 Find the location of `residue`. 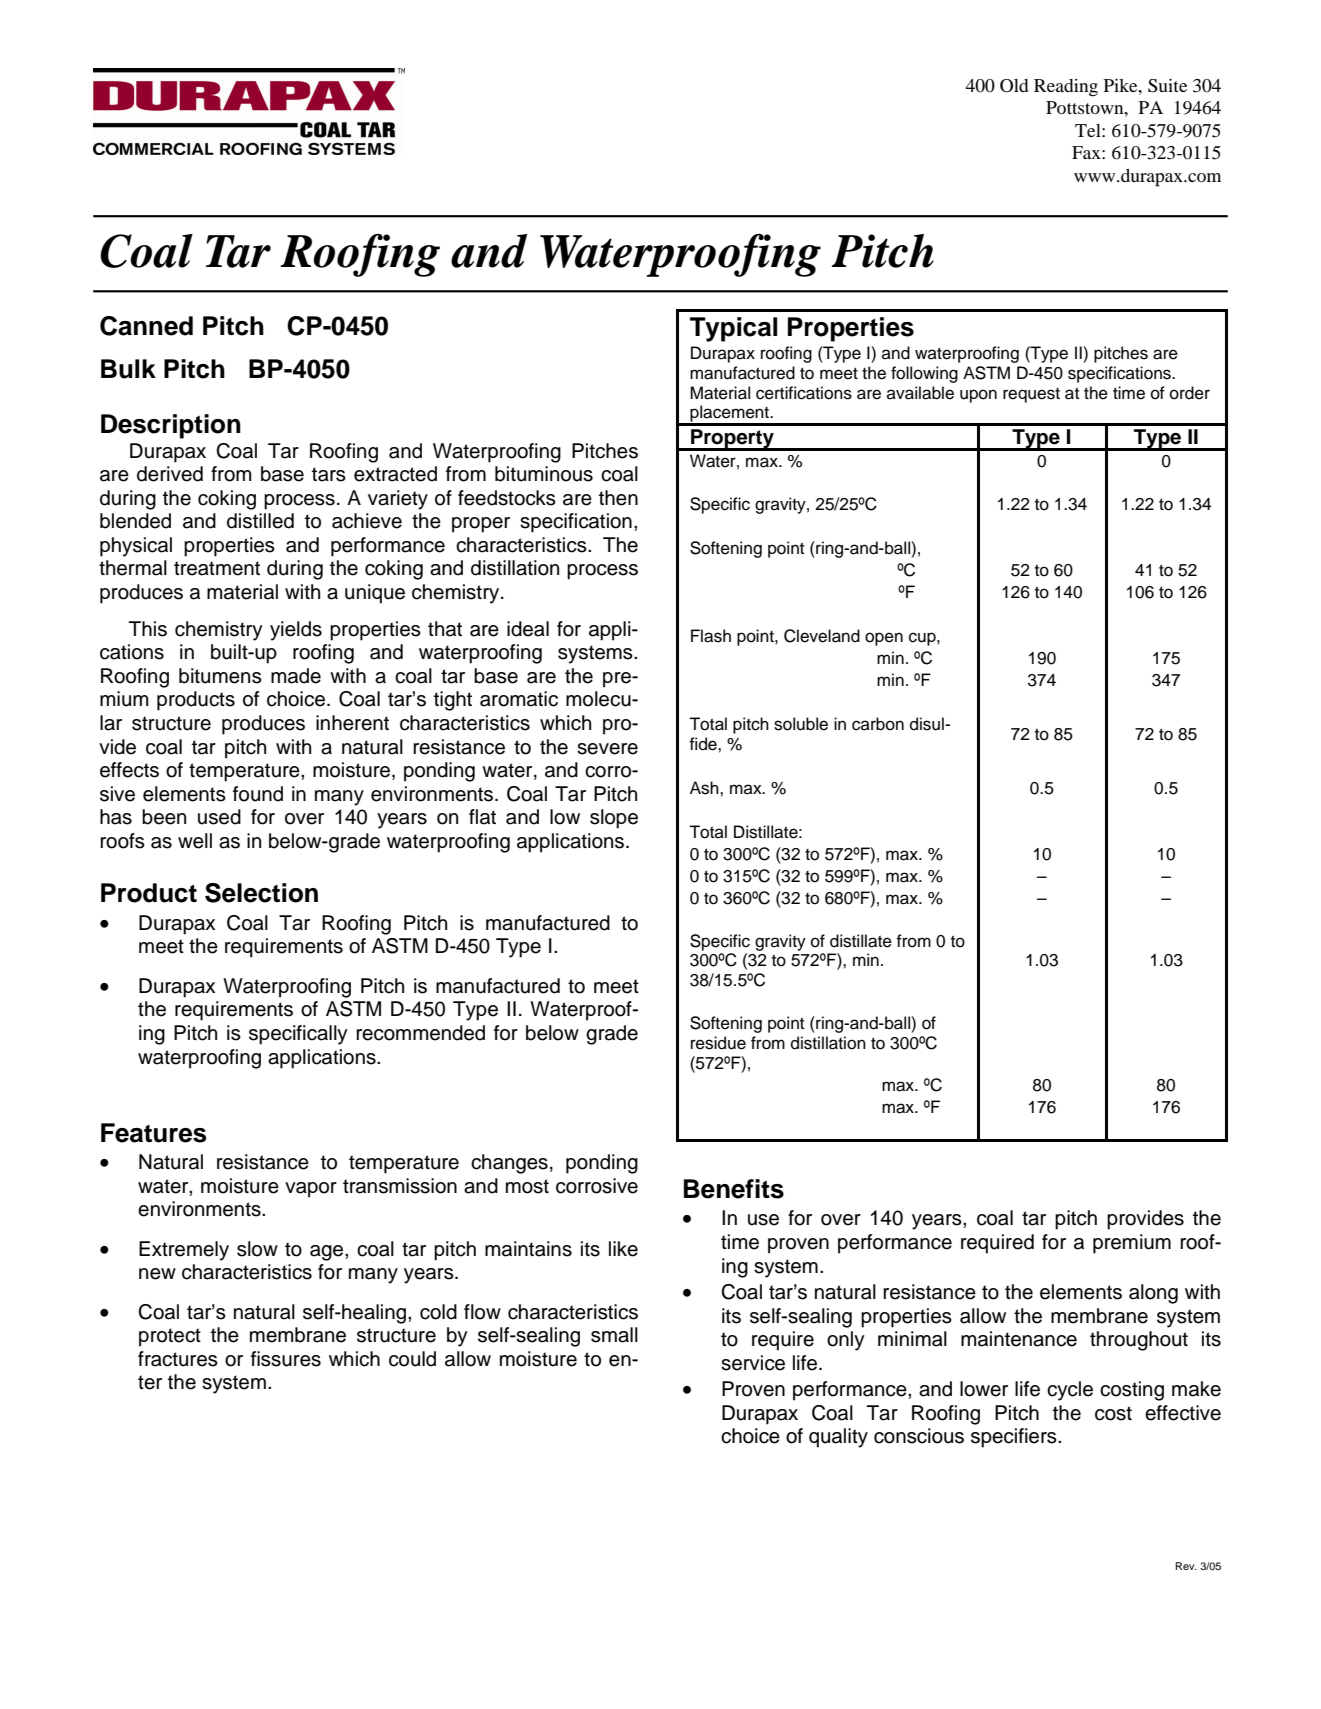

residue is located at coordinates (718, 1043).
